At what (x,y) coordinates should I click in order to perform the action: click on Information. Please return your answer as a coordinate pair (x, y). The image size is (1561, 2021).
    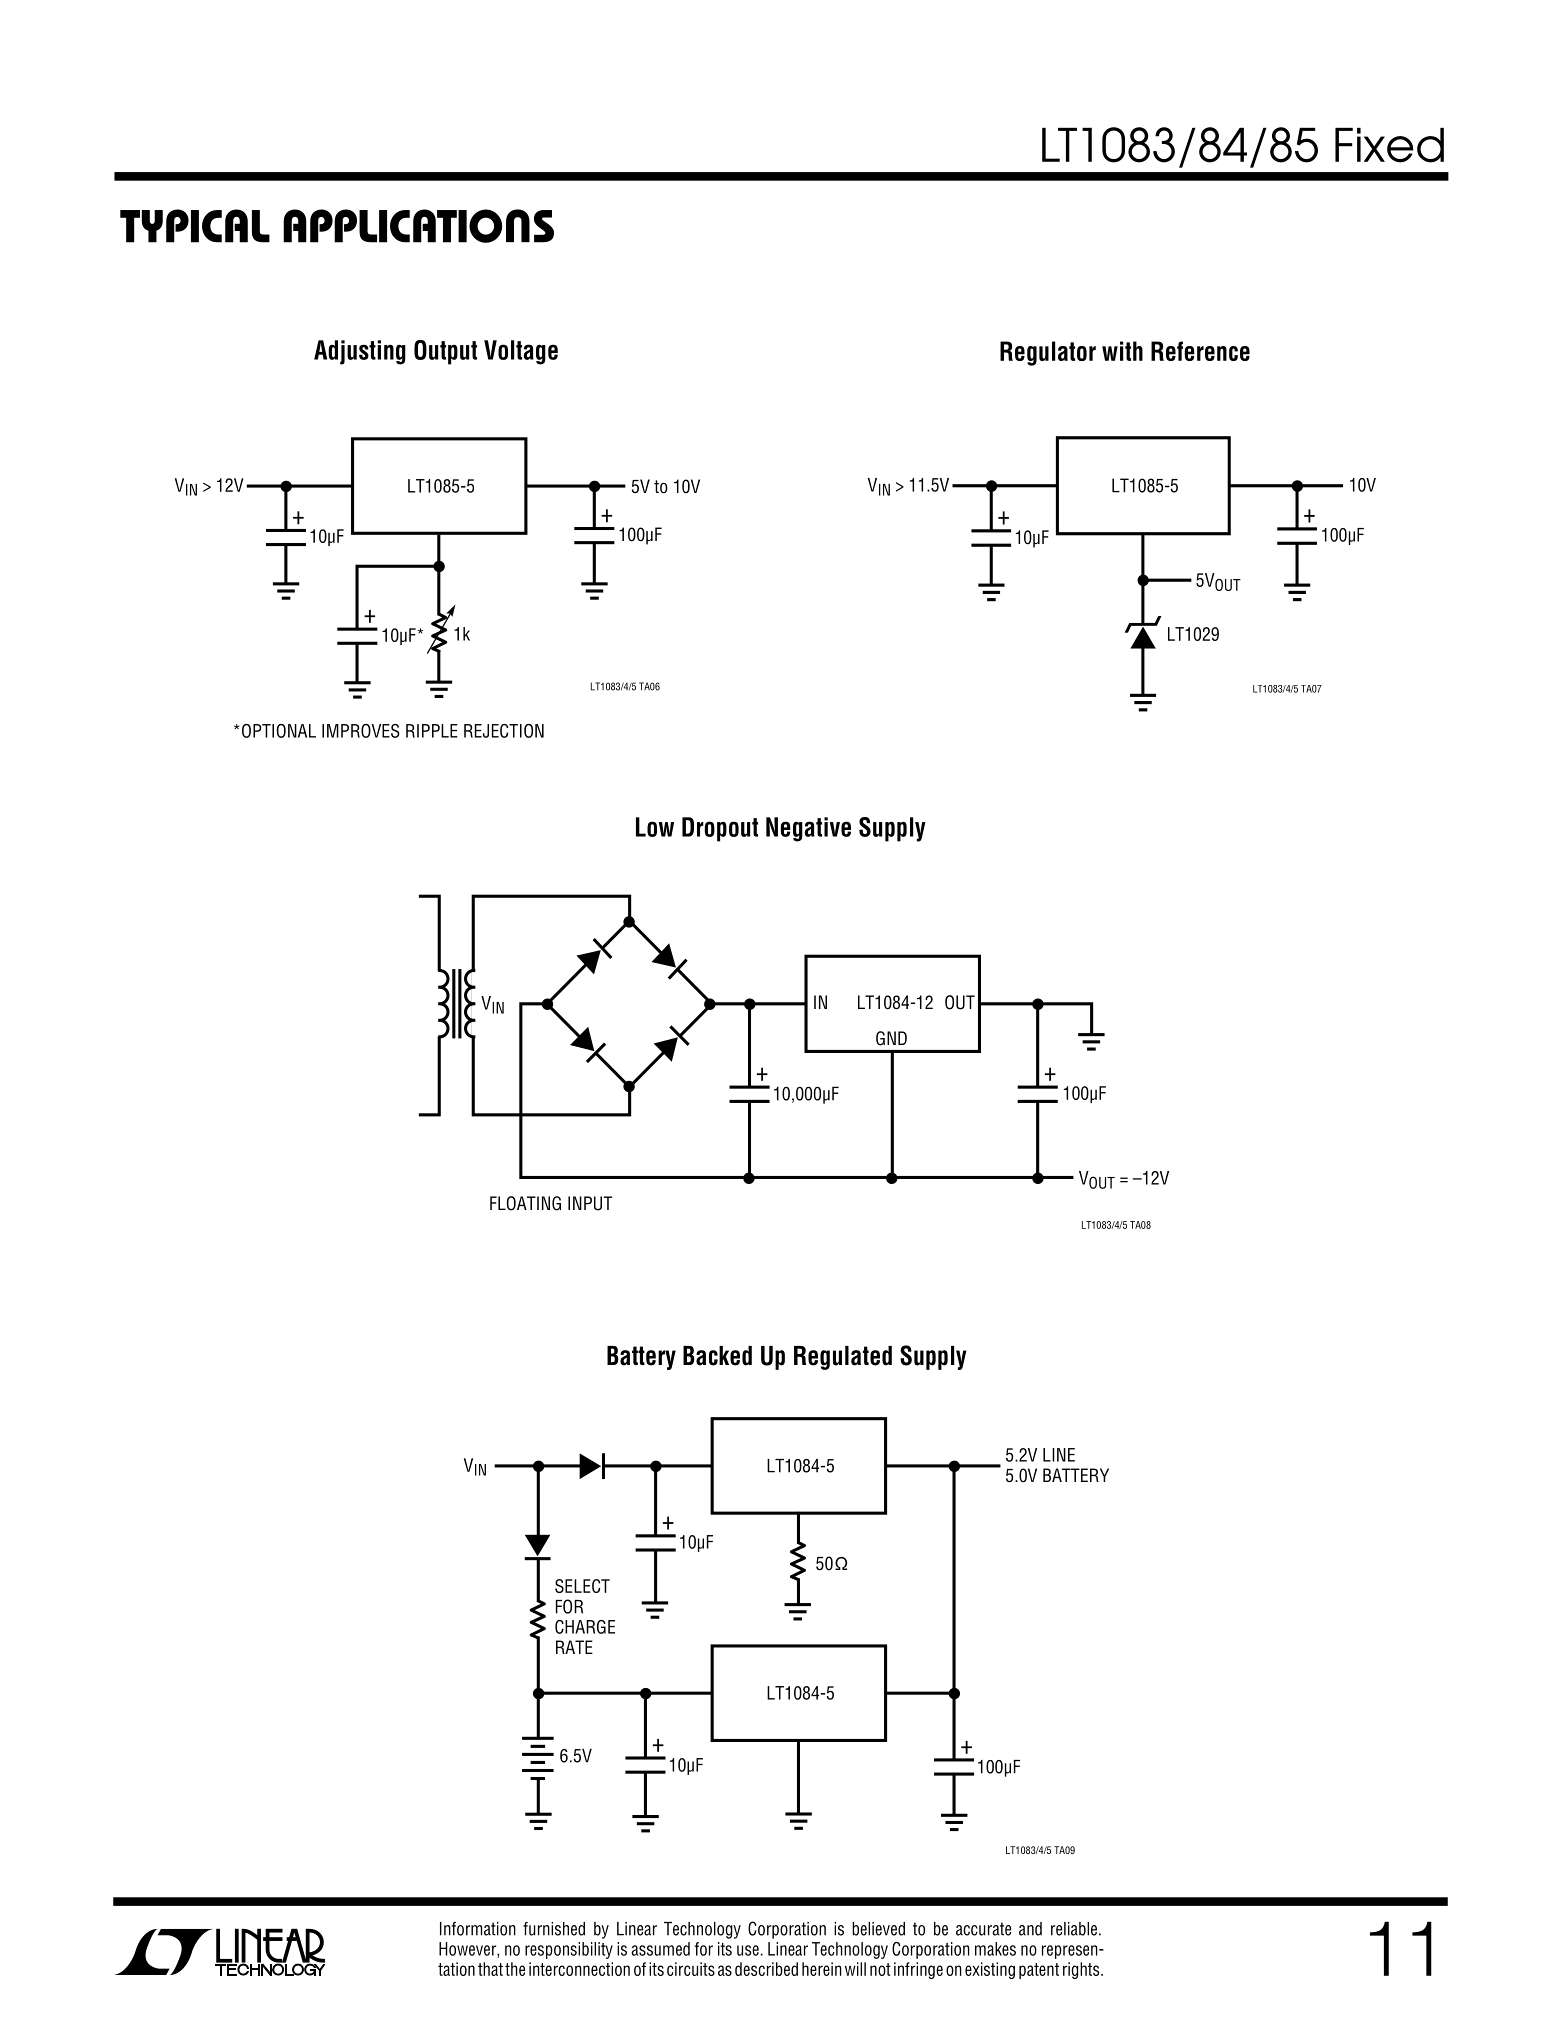
    Looking at the image, I should click on (478, 1929).
